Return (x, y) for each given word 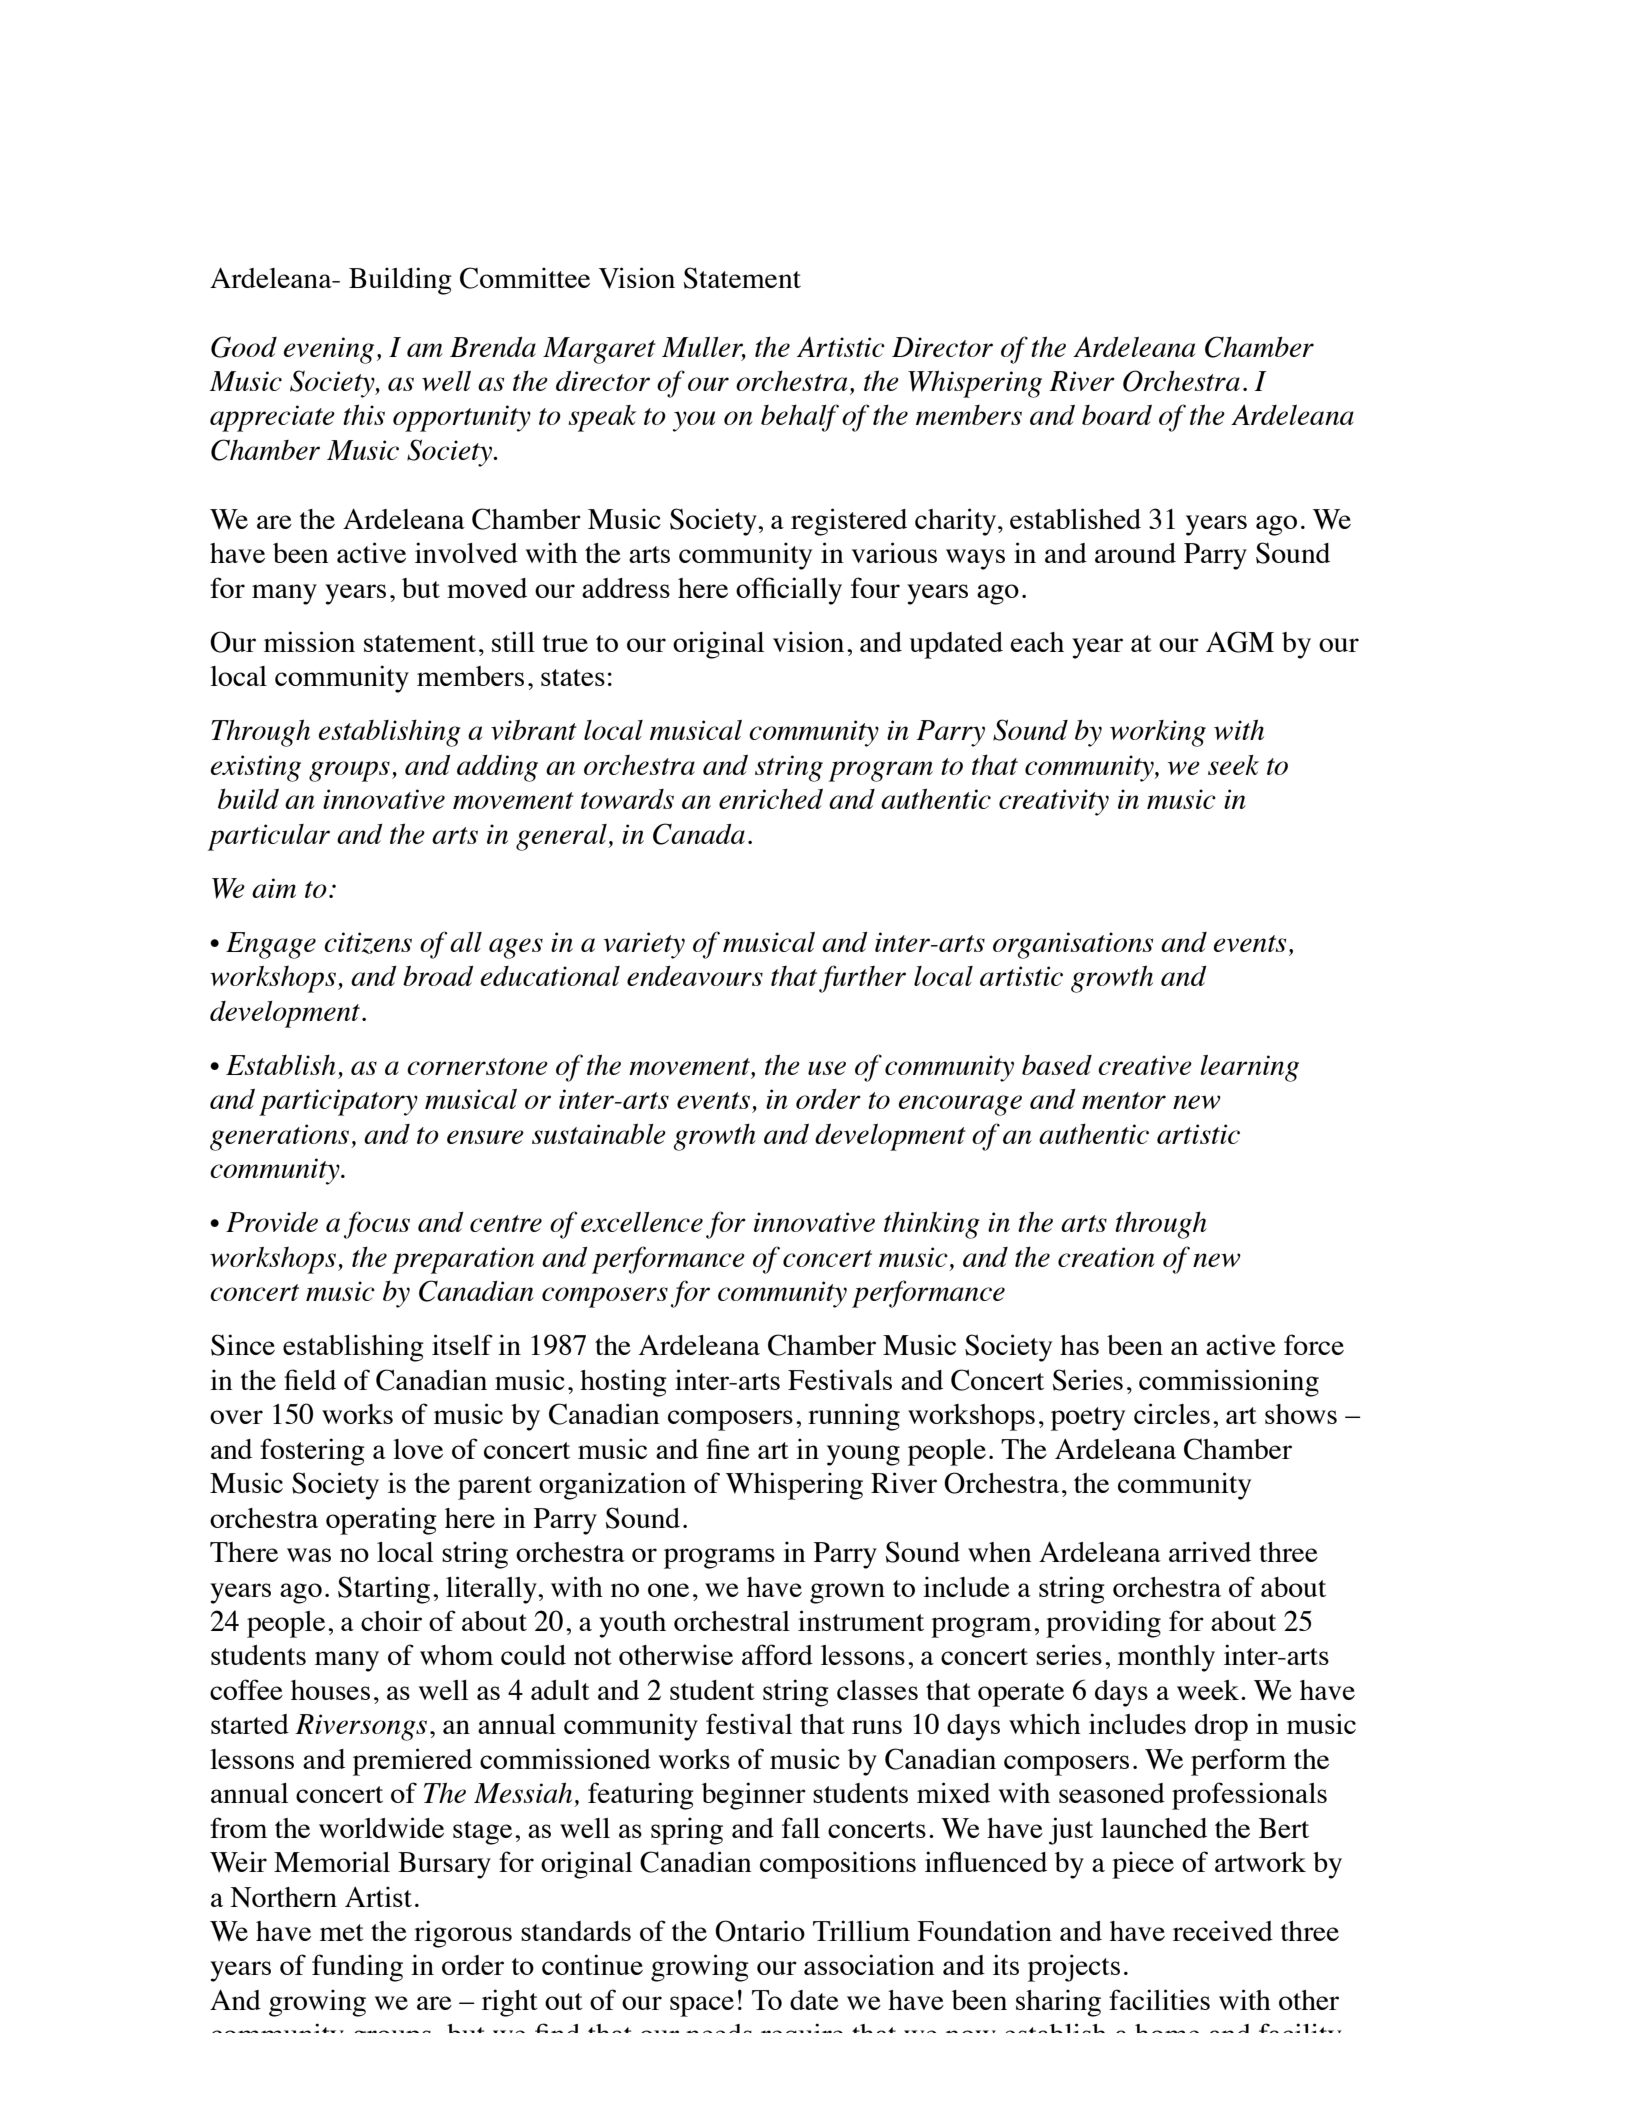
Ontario (760, 1931)
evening (329, 350)
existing (256, 768)
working (1158, 733)
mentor (1124, 1100)
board (1117, 415)
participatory (338, 1102)
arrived (1210, 1551)
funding (357, 1968)
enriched (771, 798)
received (1223, 1930)
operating (381, 1521)
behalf (800, 418)
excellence (642, 1222)
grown (847, 1593)
